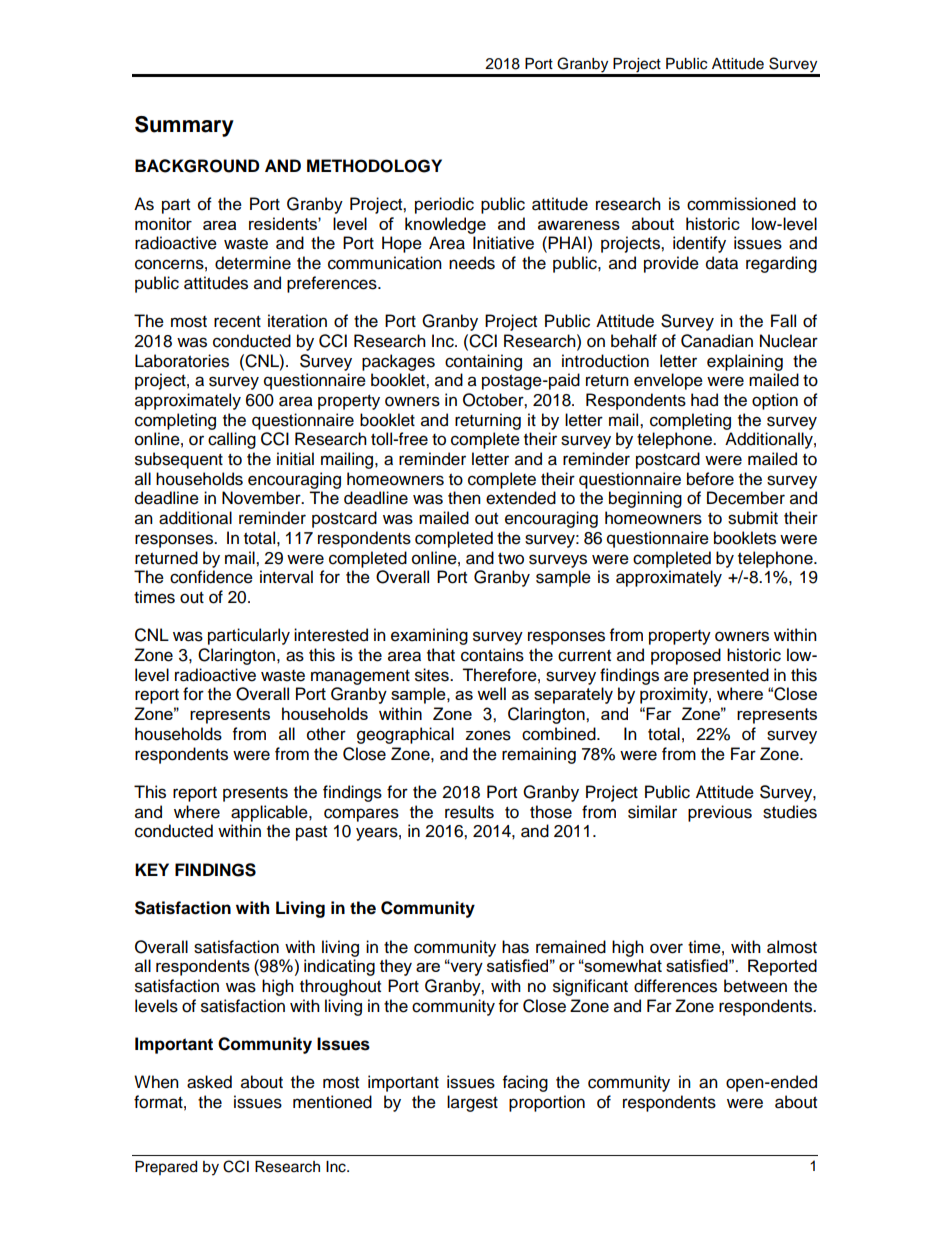  Describe the element at coordinates (209, 1082) in the document. I see `asked` at that location.
